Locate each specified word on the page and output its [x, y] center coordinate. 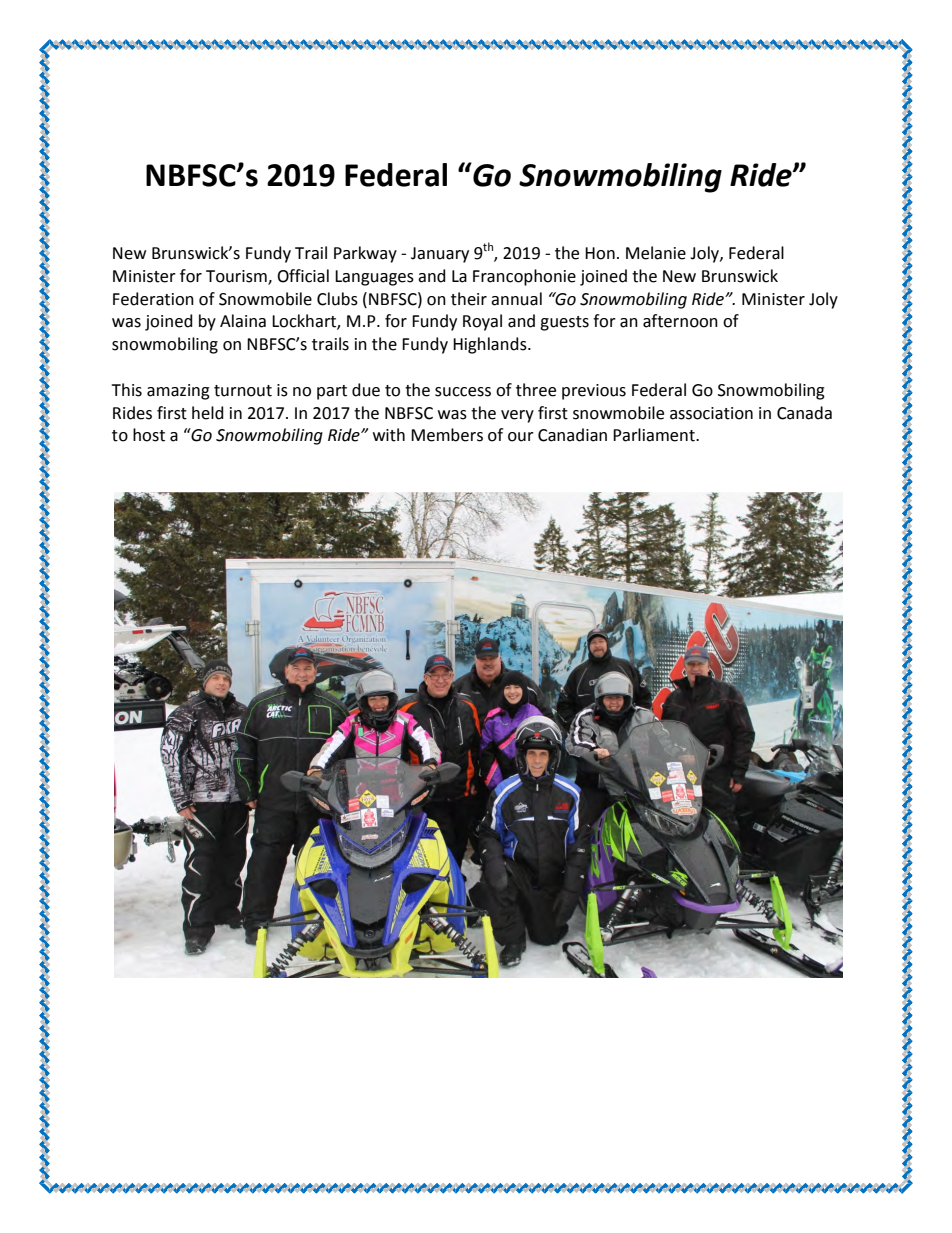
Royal [482, 322]
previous [594, 392]
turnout [243, 391]
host [149, 435]
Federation [153, 299]
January [440, 255]
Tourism [237, 277]
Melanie [656, 253]
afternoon [680, 321]
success [463, 392]
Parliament [655, 435]
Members [447, 435]
